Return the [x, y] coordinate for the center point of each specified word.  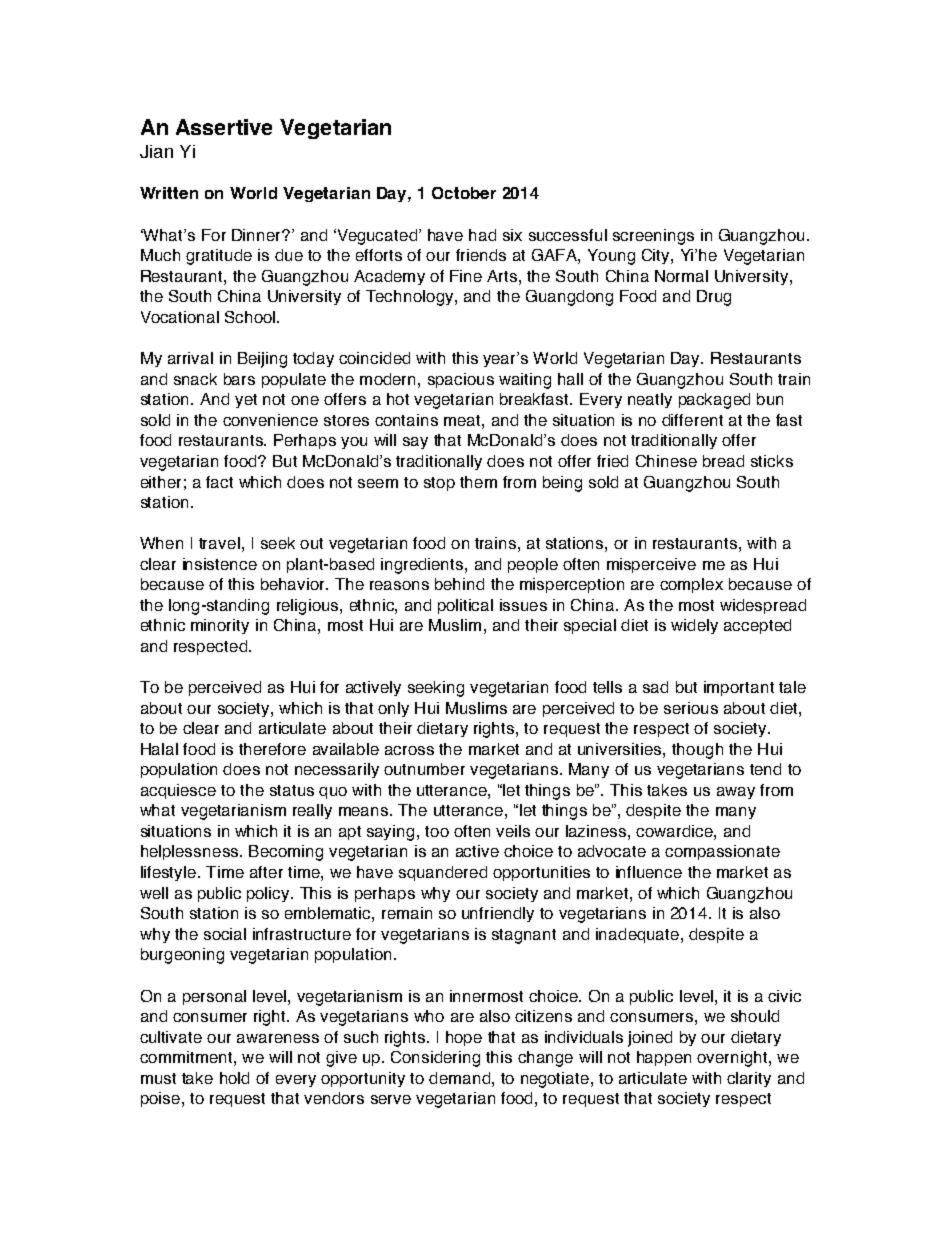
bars [239, 379]
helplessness [191, 852]
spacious [461, 380]
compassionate [722, 852]
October [464, 193]
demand [459, 1078]
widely [694, 626]
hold [234, 1078]
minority [220, 626]
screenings [653, 237]
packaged [714, 401]
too [437, 831]
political [465, 606]
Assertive [224, 127]
